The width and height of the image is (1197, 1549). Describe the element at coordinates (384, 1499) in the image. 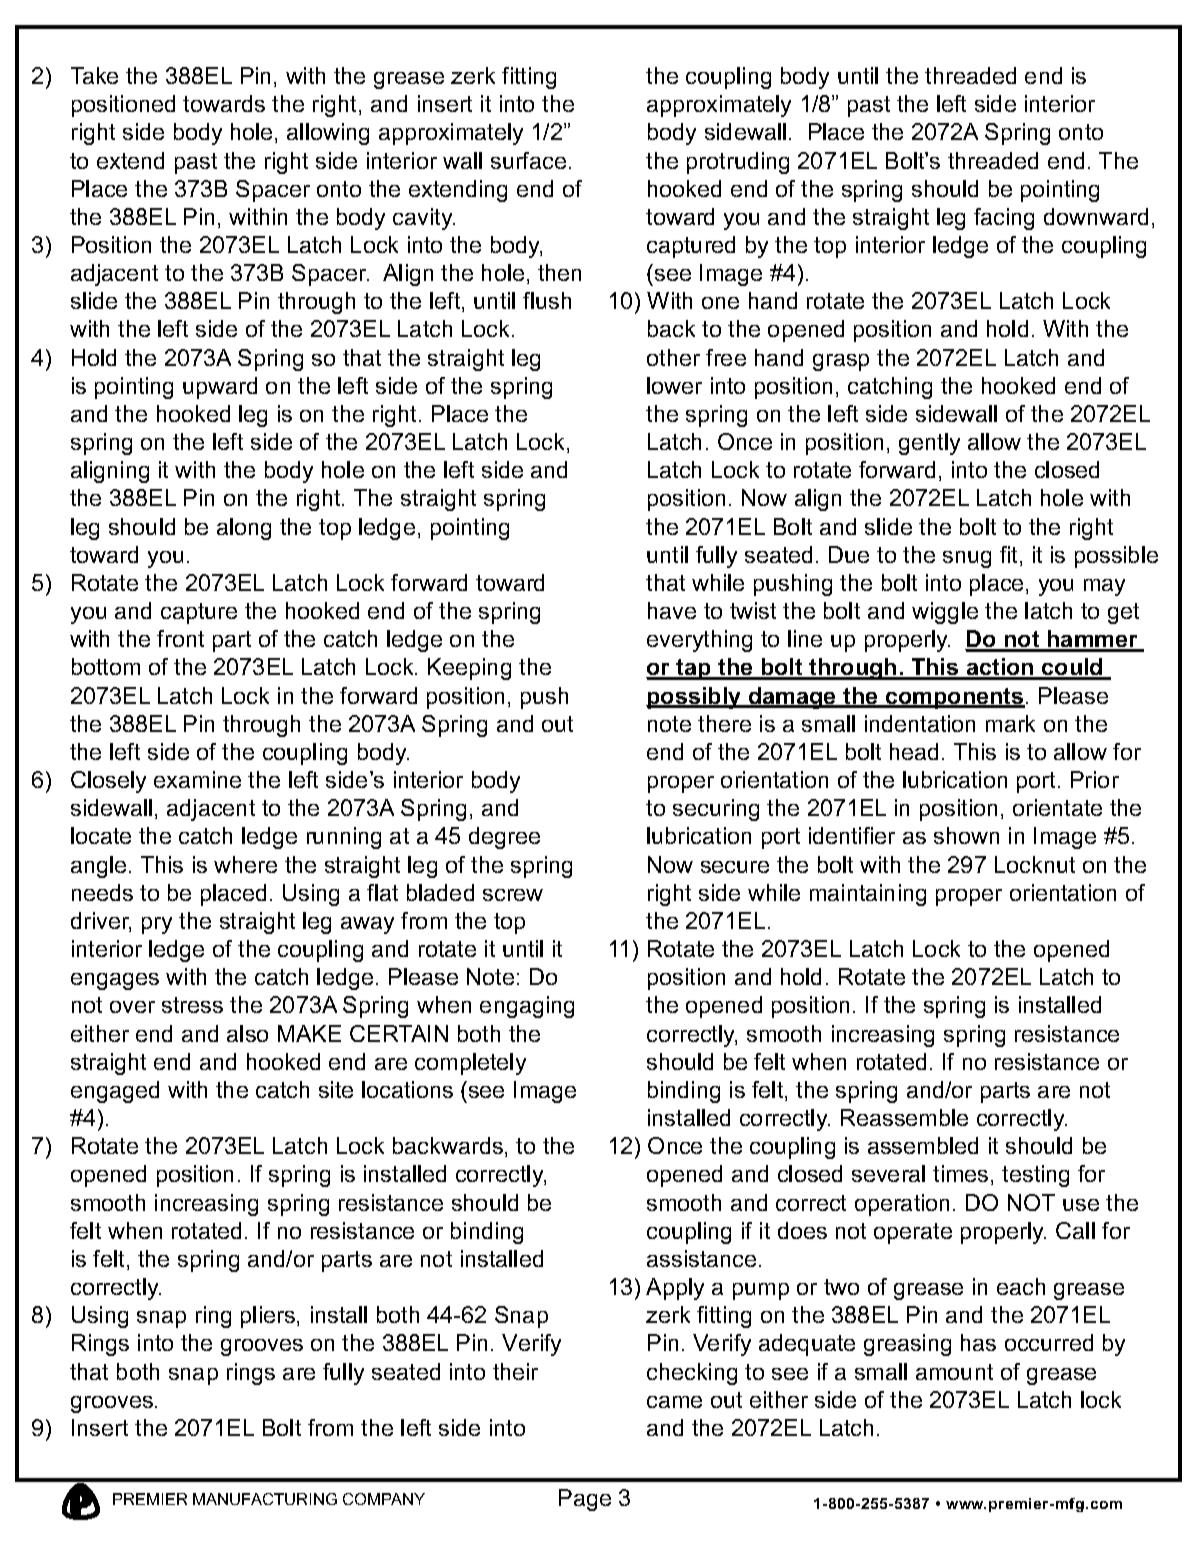

I see `COMPANY` at that location.
